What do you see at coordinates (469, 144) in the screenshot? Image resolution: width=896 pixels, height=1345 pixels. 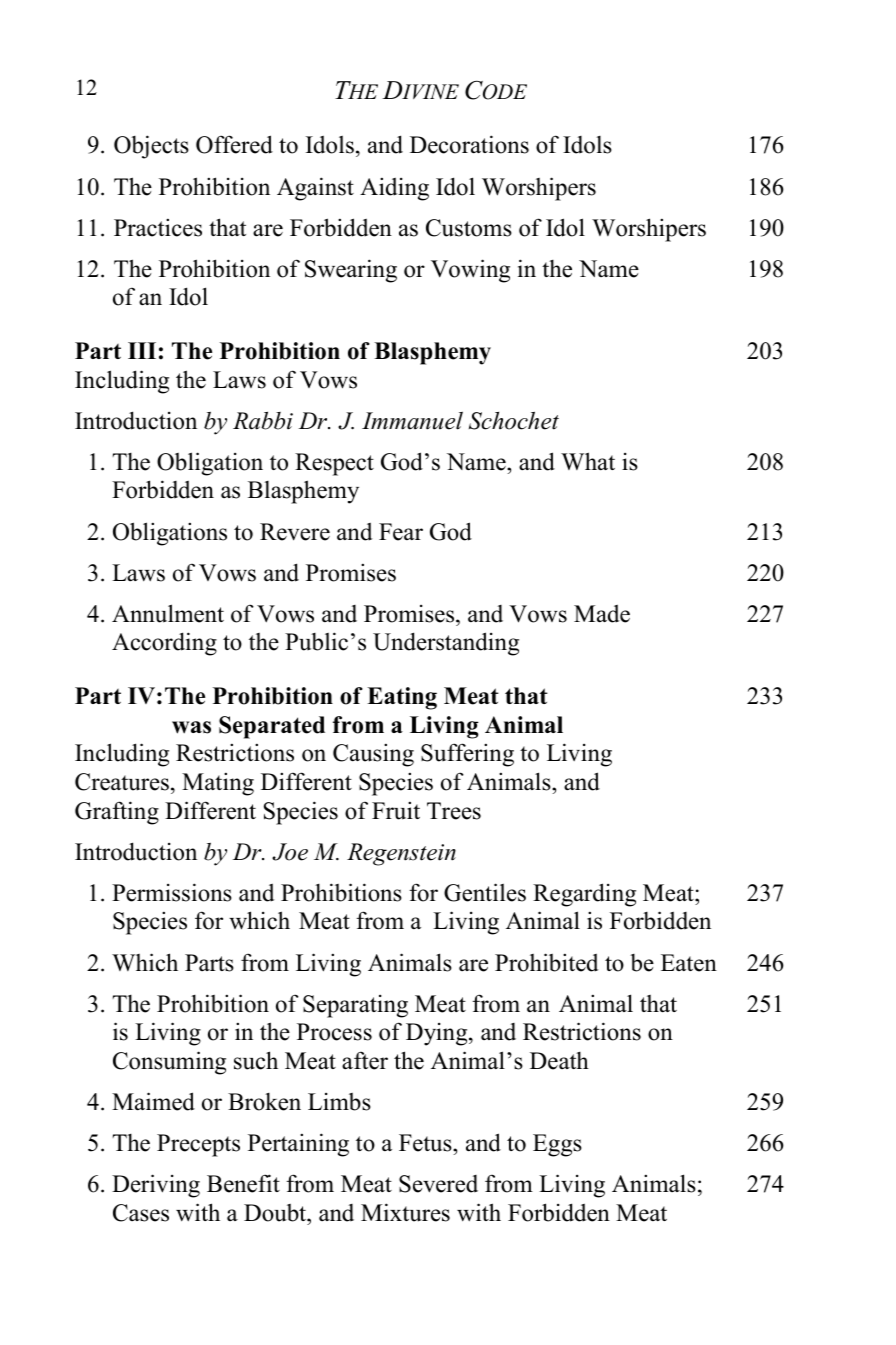 I see `Decorations` at bounding box center [469, 144].
